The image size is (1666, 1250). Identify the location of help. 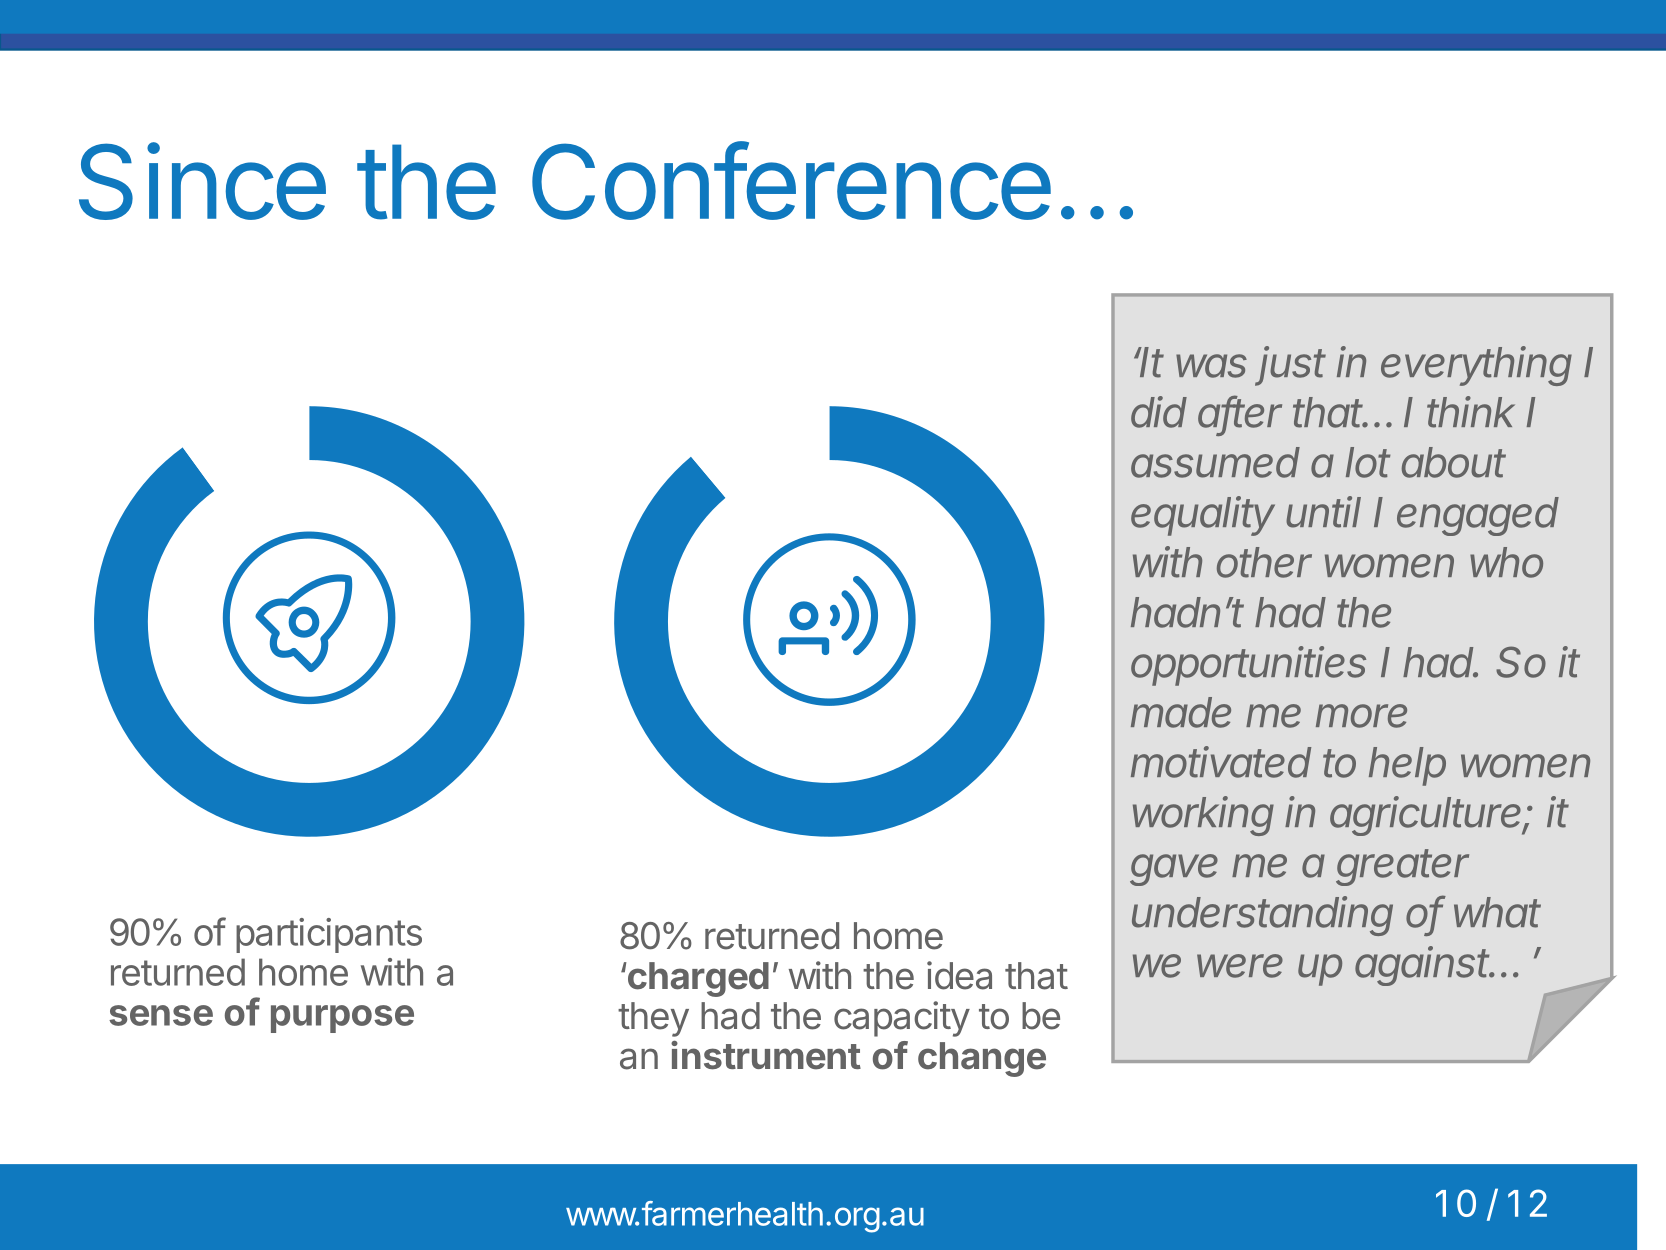
(1407, 766).
